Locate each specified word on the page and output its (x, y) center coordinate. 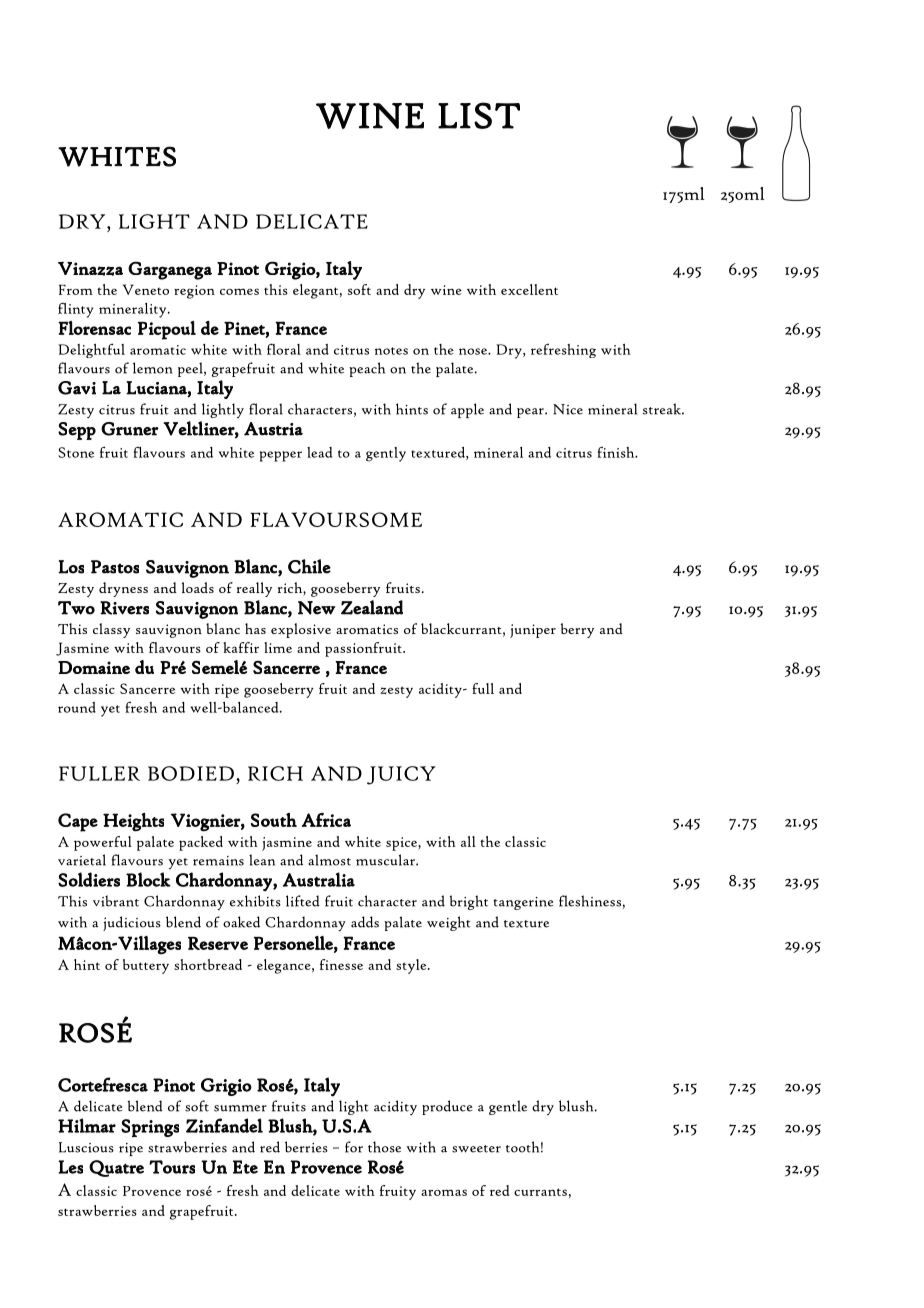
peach (367, 369)
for (354, 1147)
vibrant (116, 901)
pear (531, 413)
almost (329, 860)
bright (468, 902)
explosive (301, 630)
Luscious (86, 1147)
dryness (123, 589)
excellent (529, 289)
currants (540, 1192)
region (194, 292)
